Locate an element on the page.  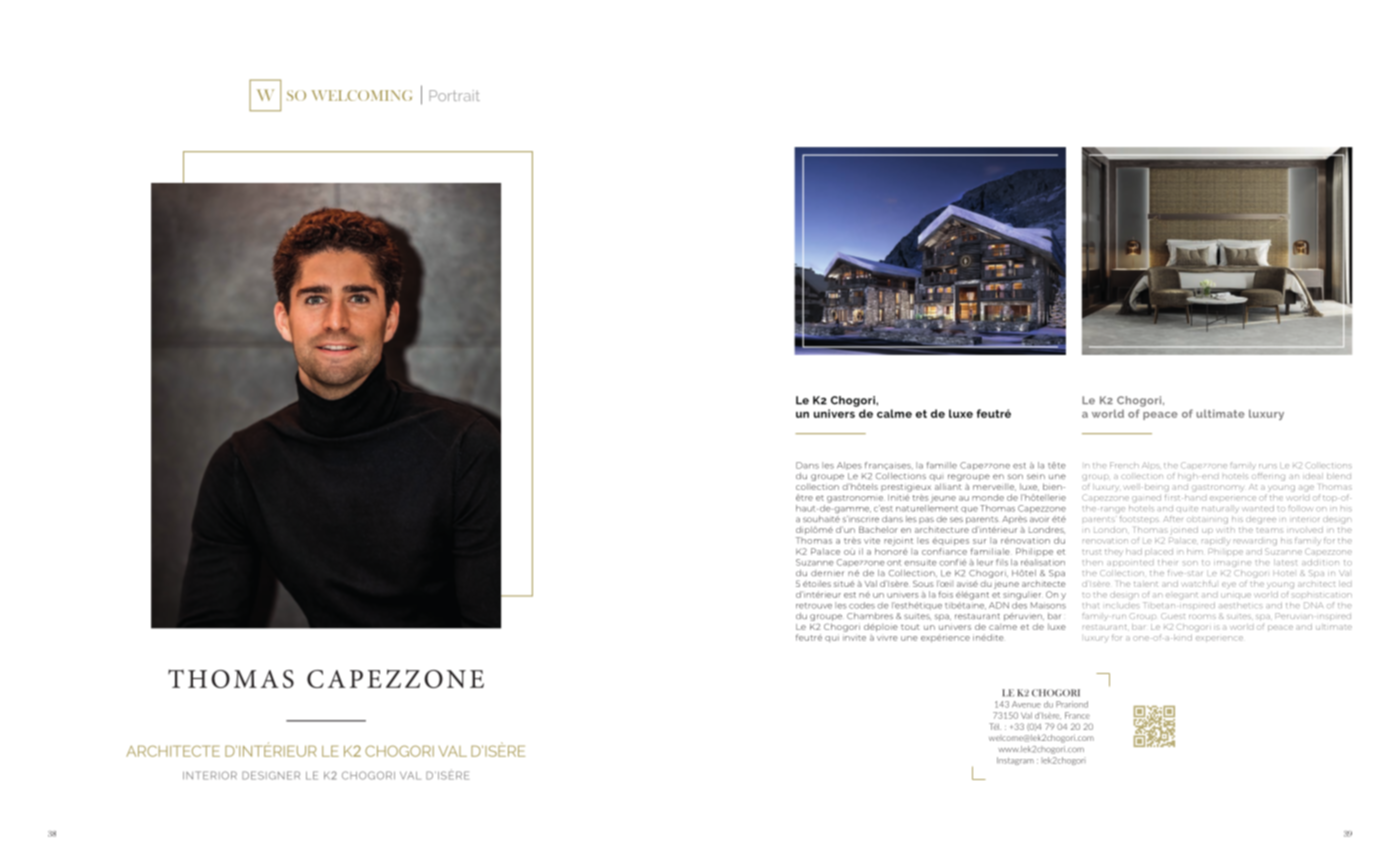
alliant is located at coordinates (948, 486).
